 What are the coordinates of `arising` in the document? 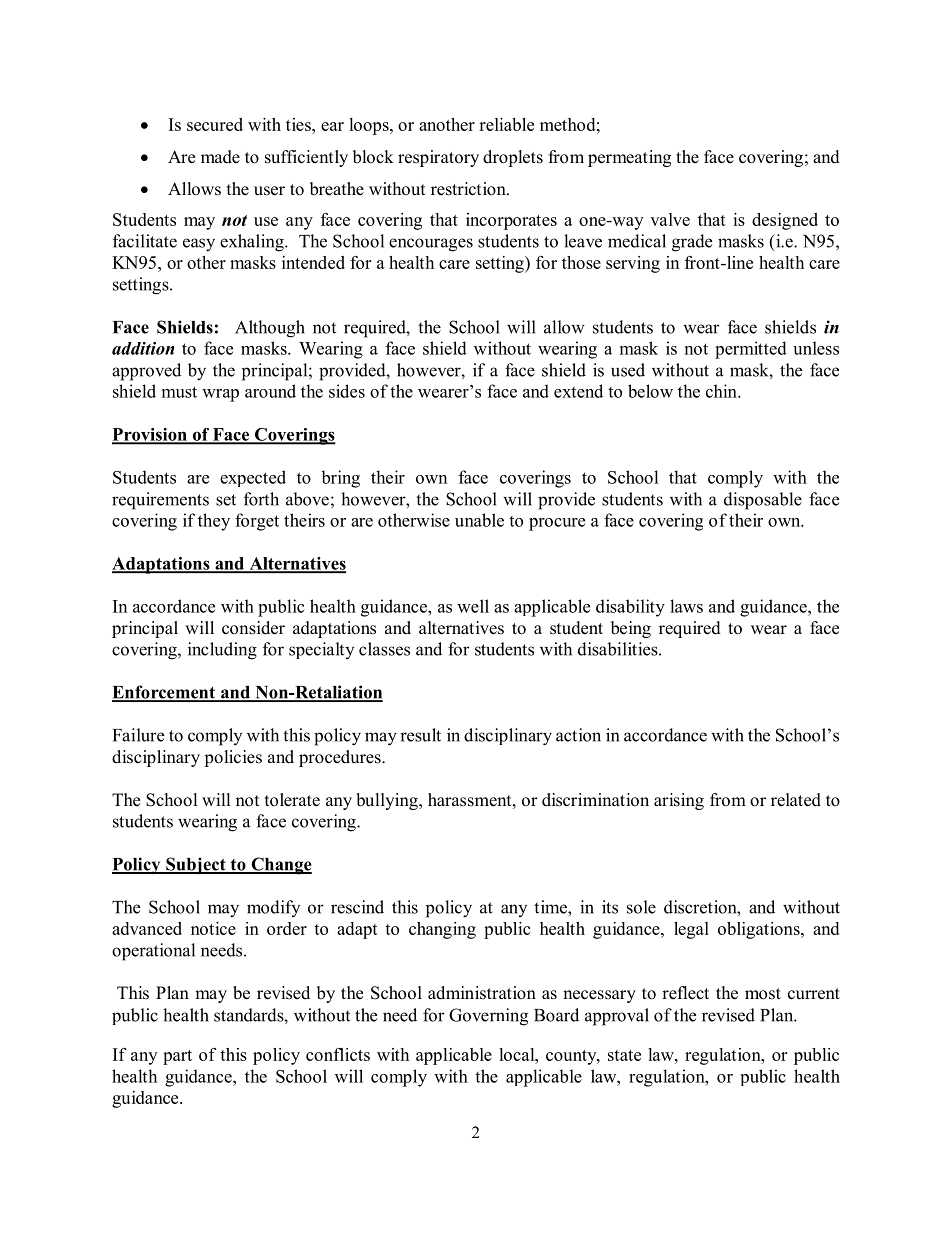 It's located at (679, 801).
